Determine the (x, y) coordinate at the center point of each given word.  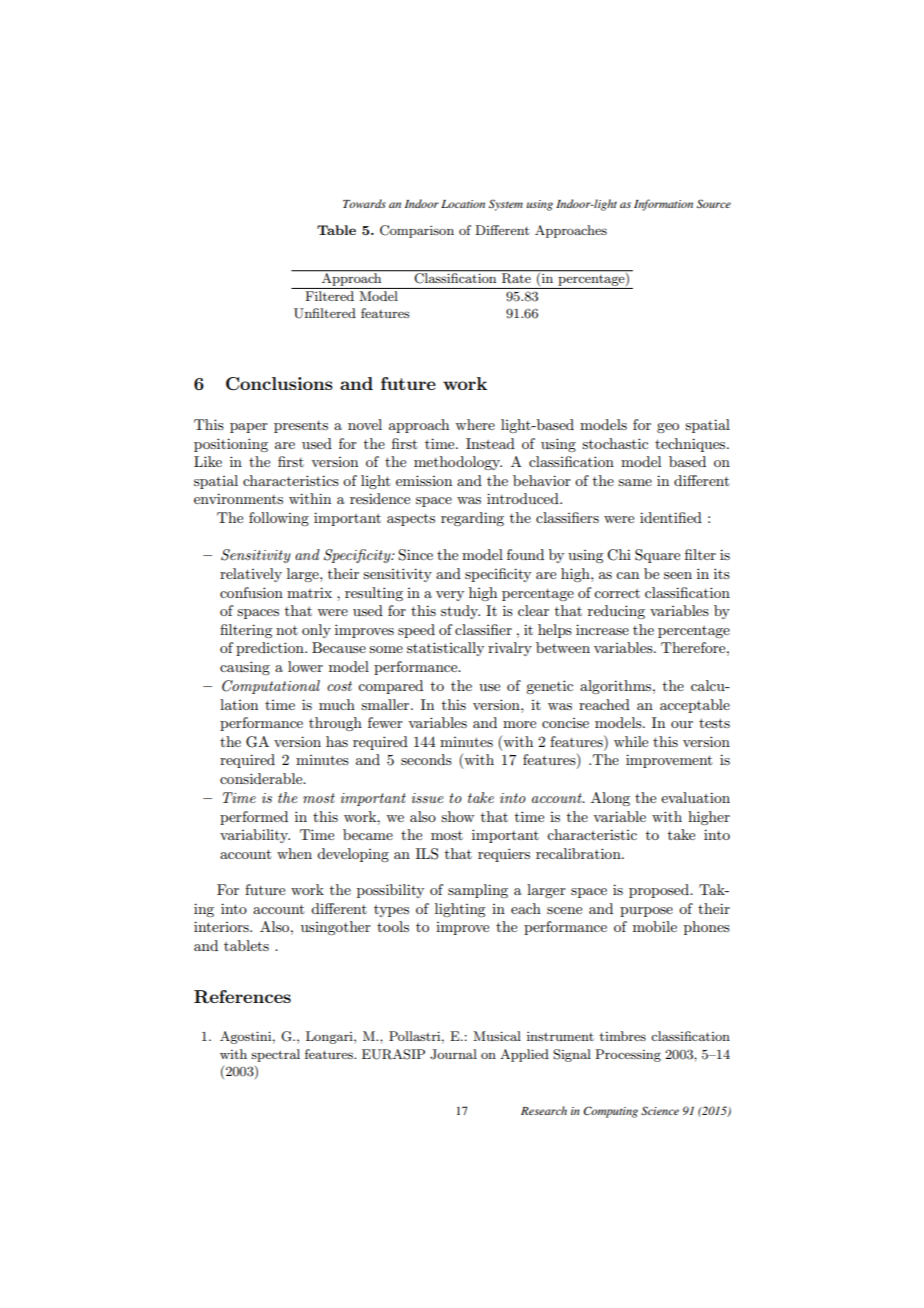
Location (463, 204)
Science (660, 1110)
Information (663, 205)
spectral (275, 1055)
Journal (453, 1054)
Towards (364, 203)
